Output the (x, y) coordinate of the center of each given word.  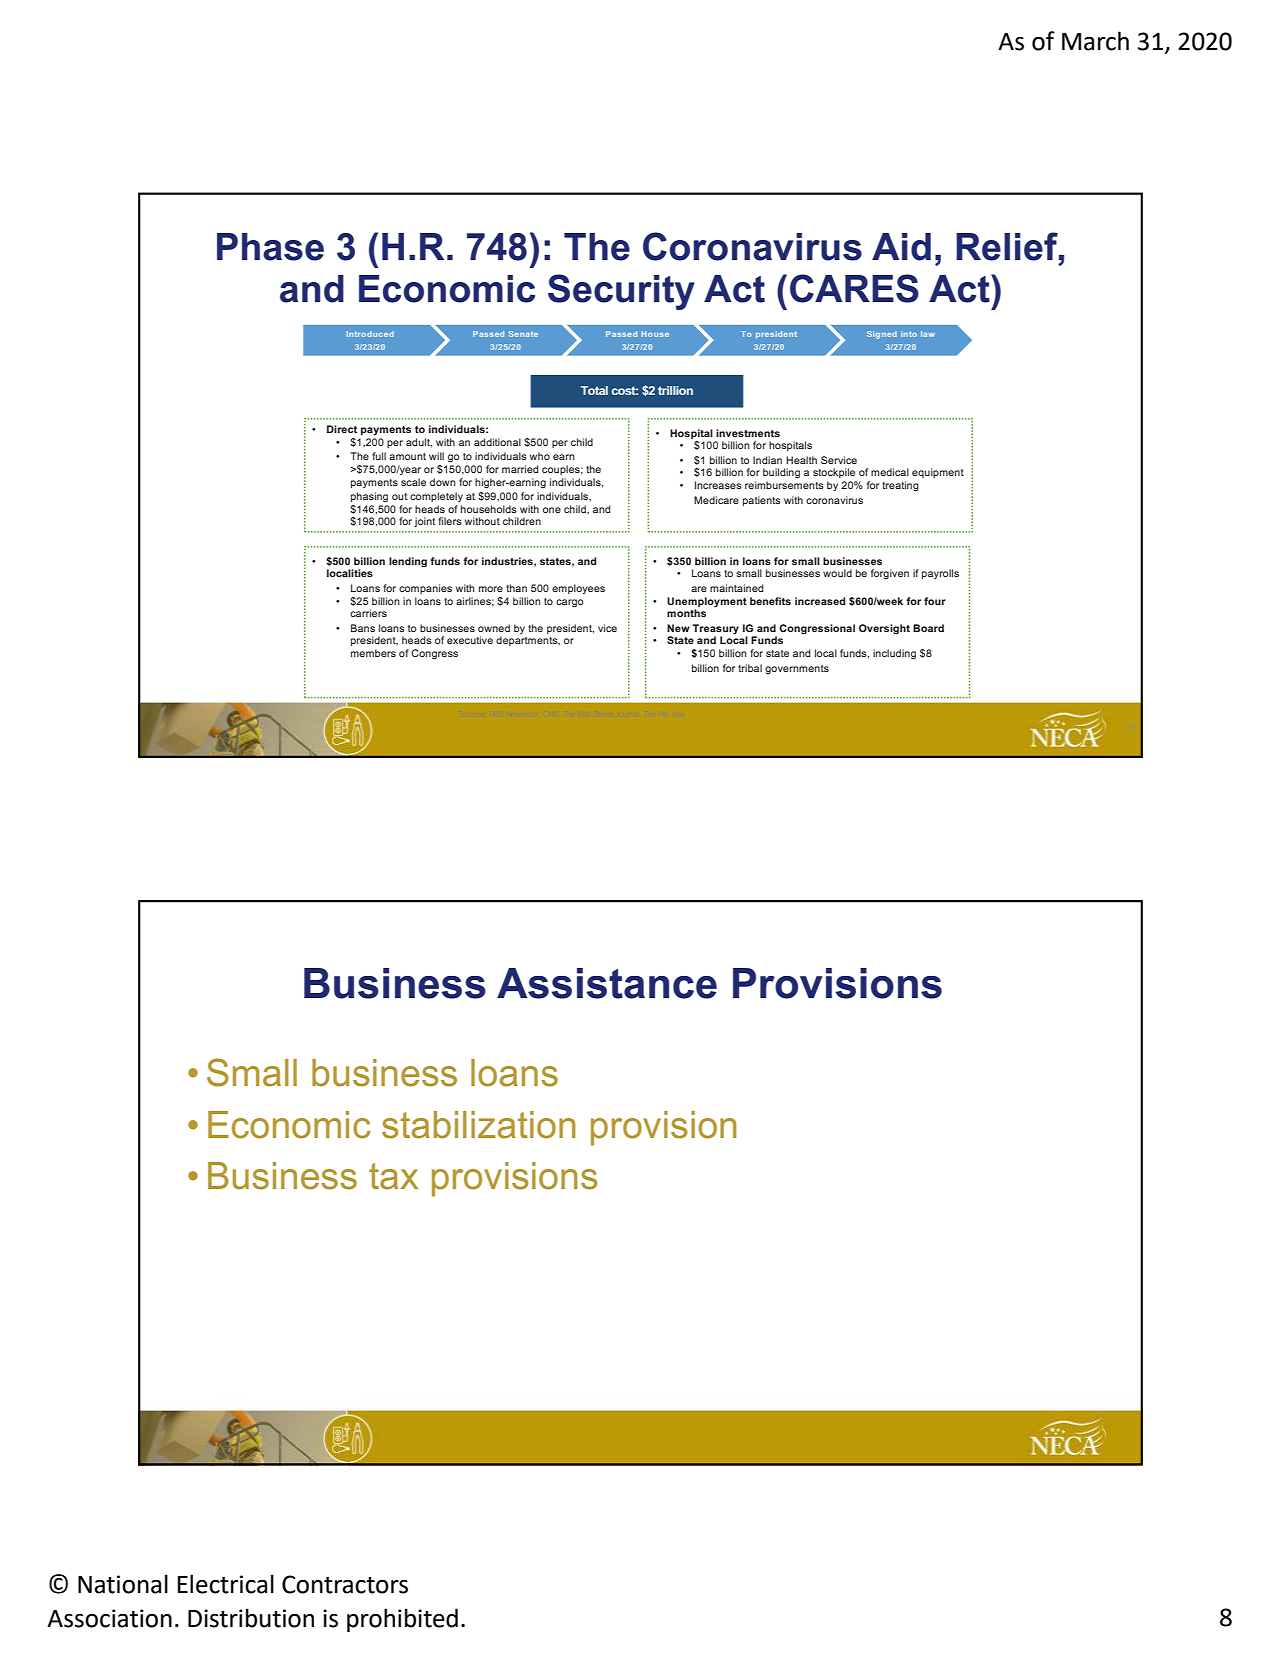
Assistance (607, 983)
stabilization (479, 1125)
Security (621, 292)
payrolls (940, 574)
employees (578, 589)
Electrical (226, 1584)
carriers (368, 613)
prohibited (402, 1620)
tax (393, 1176)
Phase (270, 247)
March (1095, 41)
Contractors (345, 1584)
